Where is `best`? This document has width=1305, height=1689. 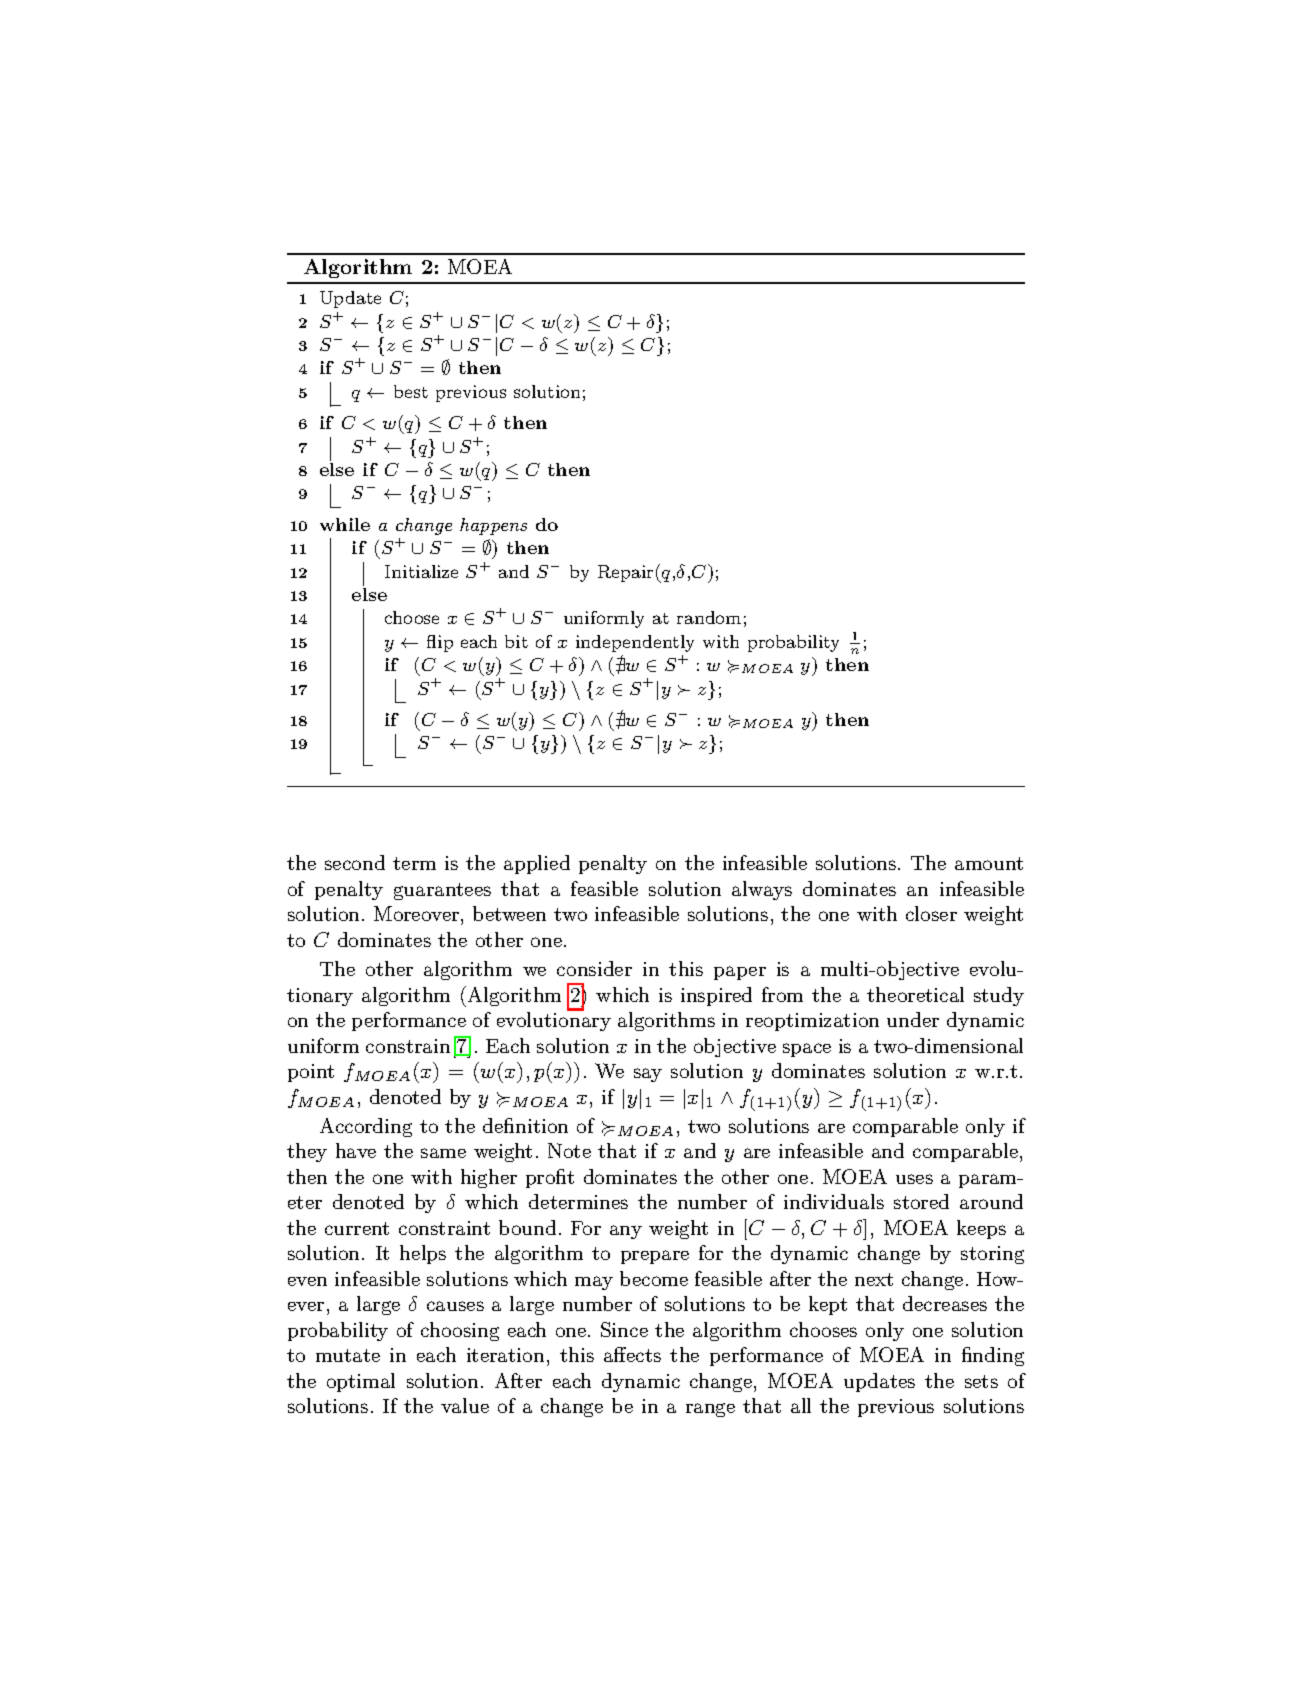
best is located at coordinates (411, 391).
